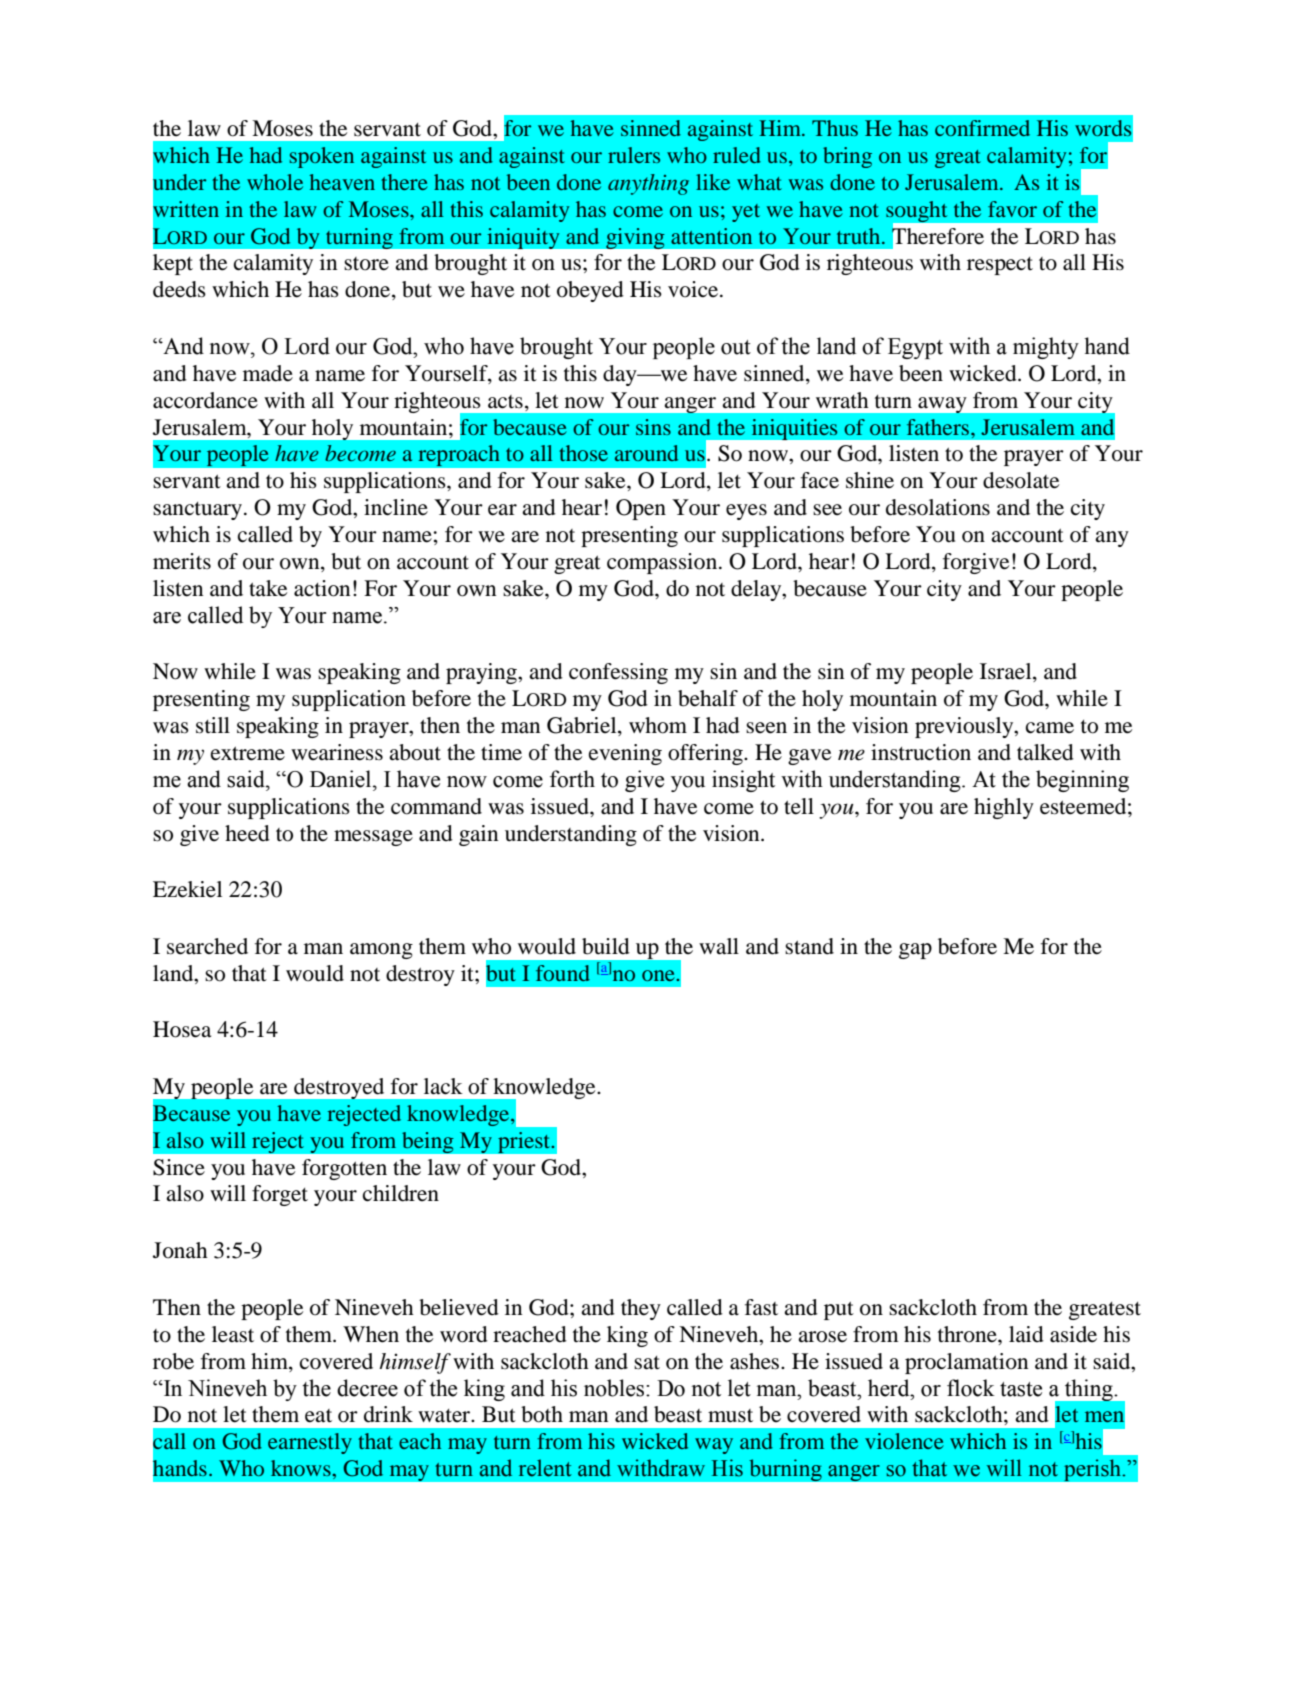 This page has width=1300, height=1683. I want to click on Israel, so click(1007, 672).
